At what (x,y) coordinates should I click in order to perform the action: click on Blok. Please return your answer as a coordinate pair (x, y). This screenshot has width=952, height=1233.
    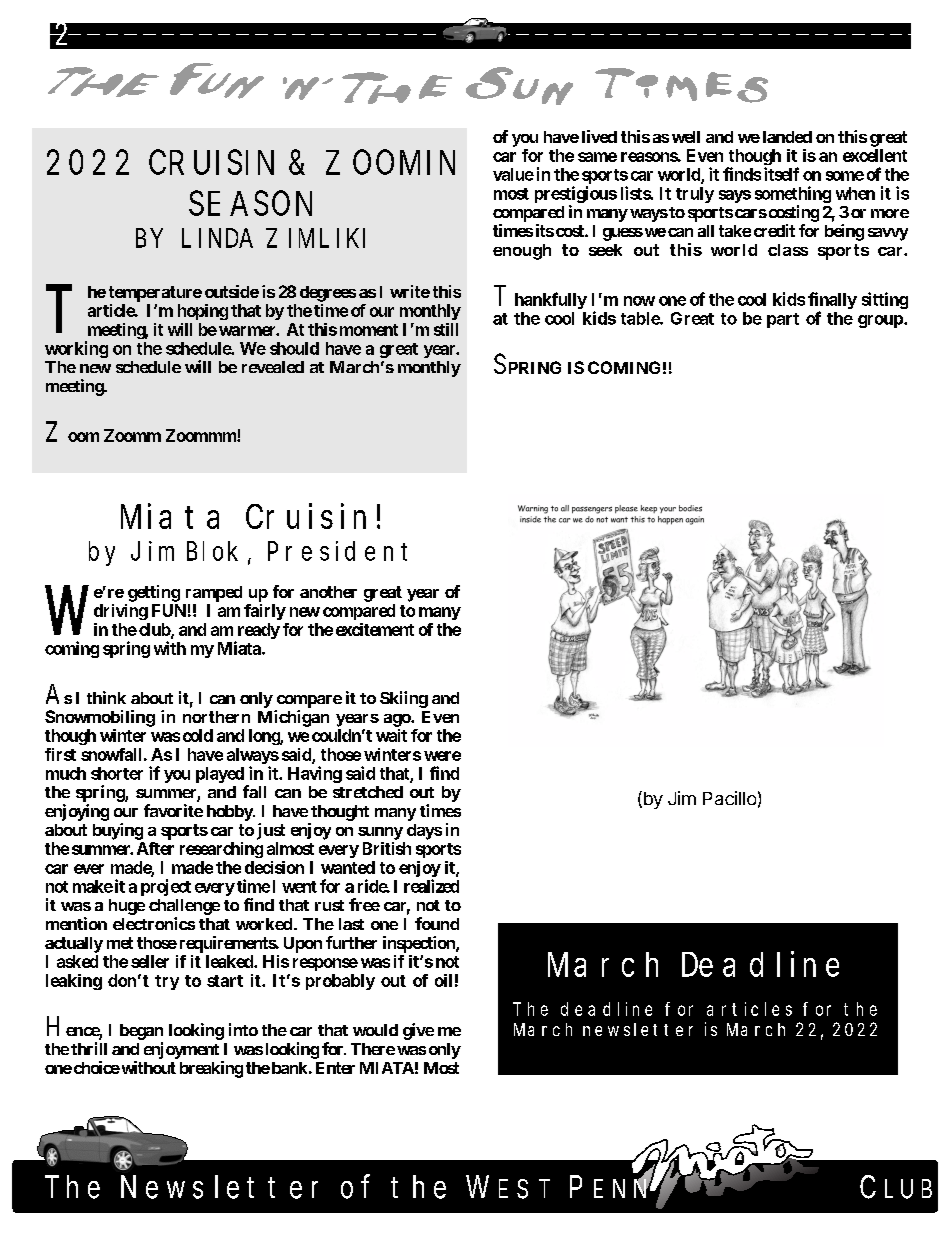
    Looking at the image, I should click on (212, 551).
